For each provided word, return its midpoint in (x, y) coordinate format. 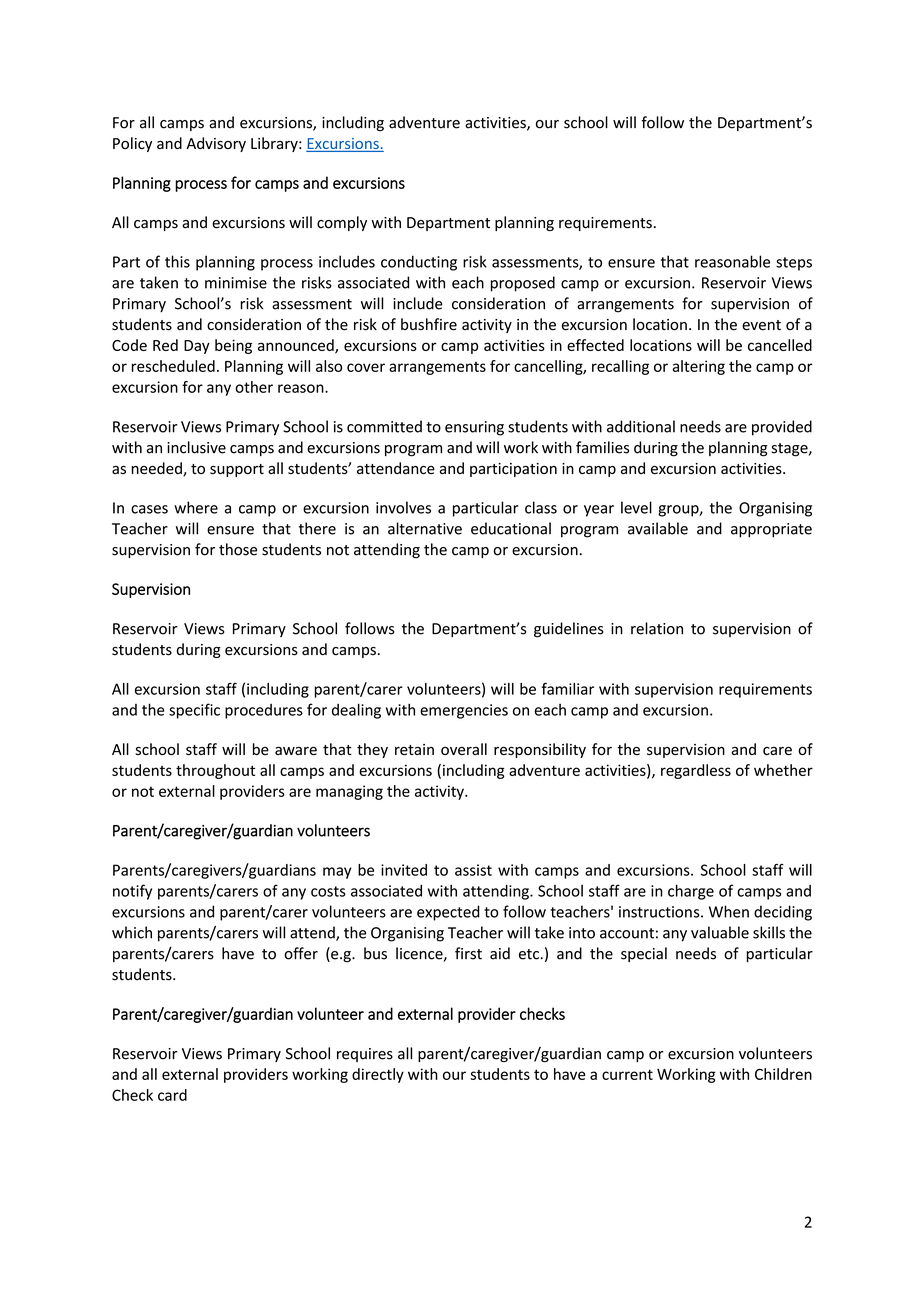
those (238, 549)
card (172, 1095)
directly (378, 1075)
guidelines (569, 630)
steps (794, 264)
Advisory (216, 144)
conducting (419, 263)
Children (783, 1074)
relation (657, 628)
